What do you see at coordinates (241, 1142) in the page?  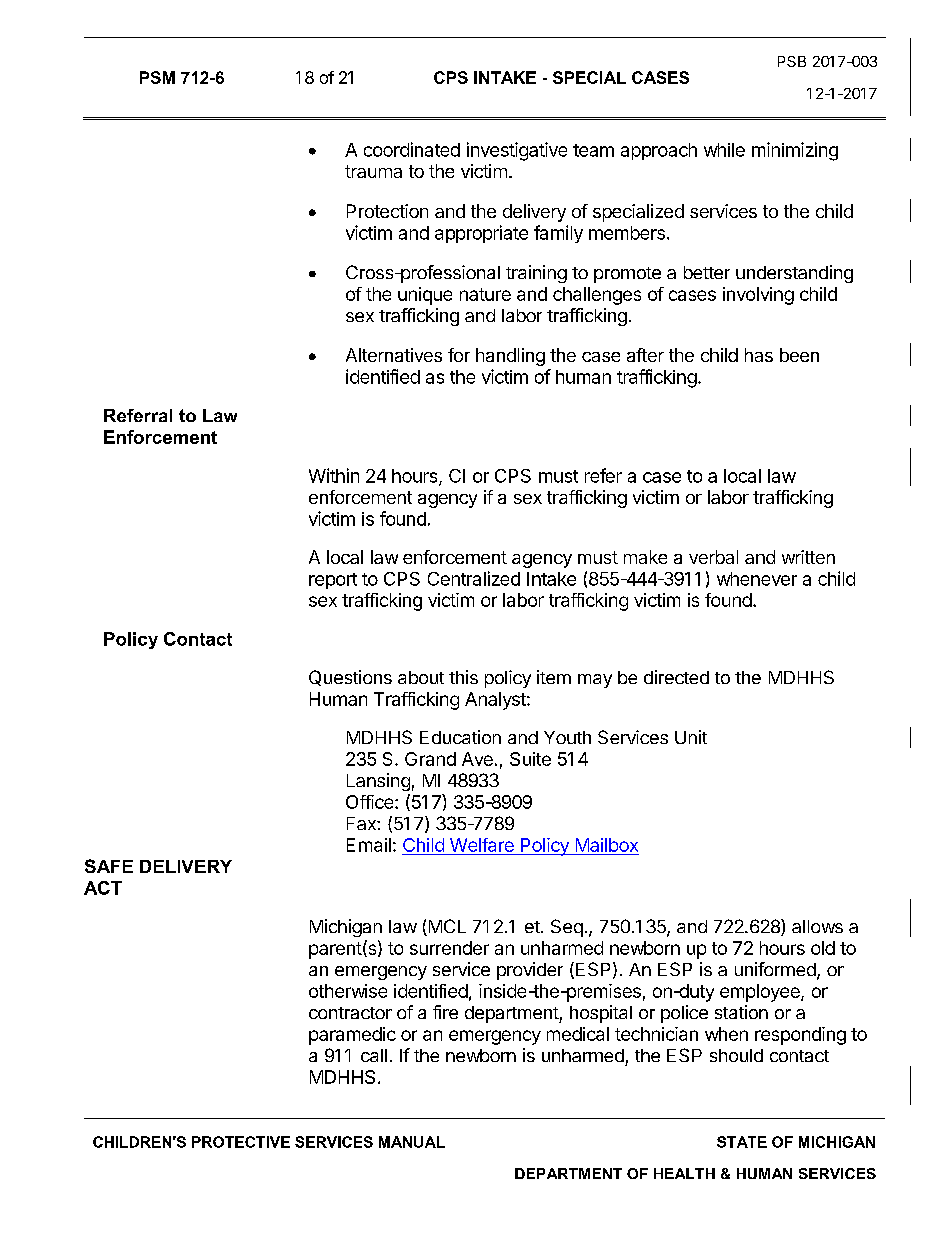 I see `PROTECTIVE` at bounding box center [241, 1142].
